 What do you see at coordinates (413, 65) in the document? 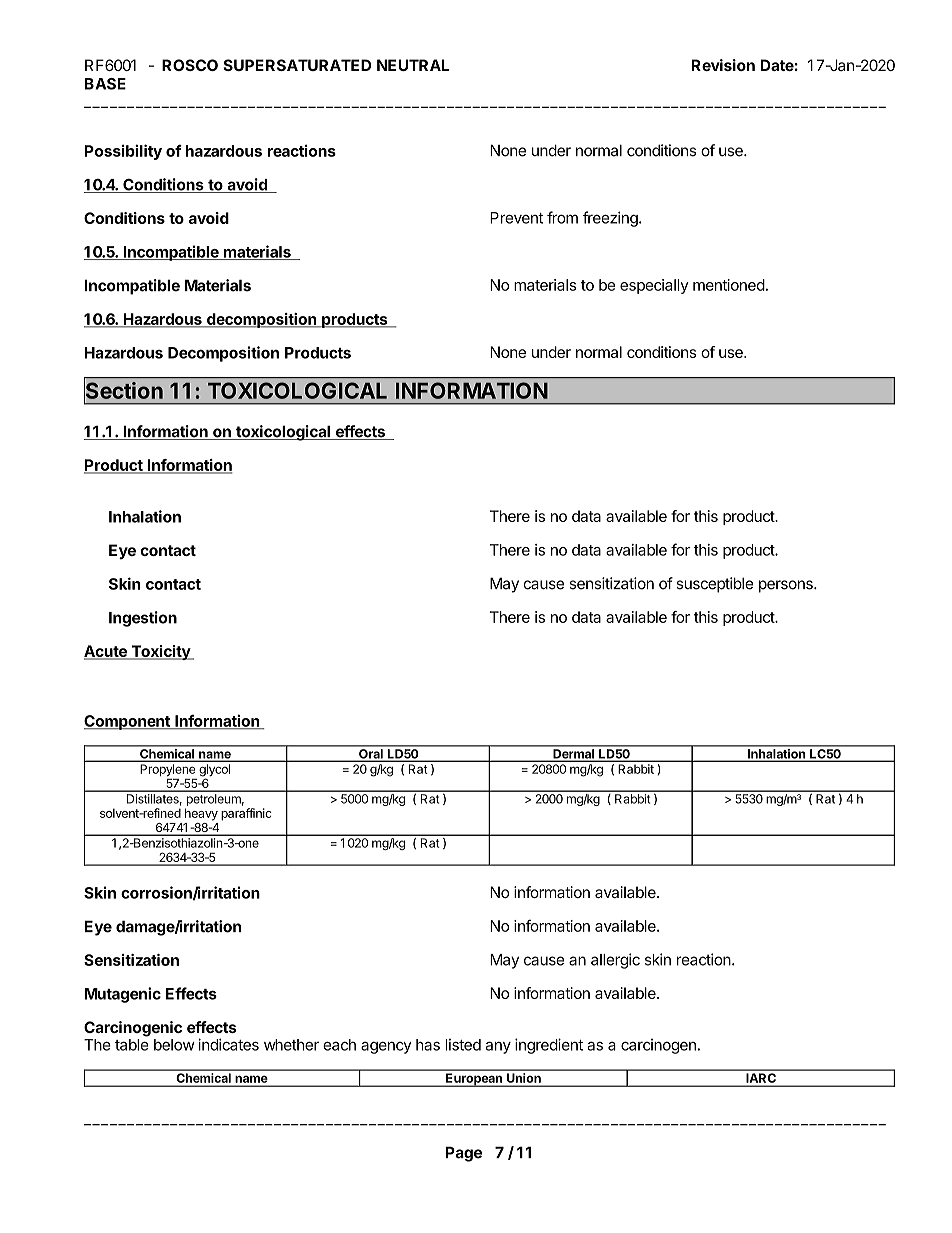
I see `NEUTRAL` at bounding box center [413, 65].
